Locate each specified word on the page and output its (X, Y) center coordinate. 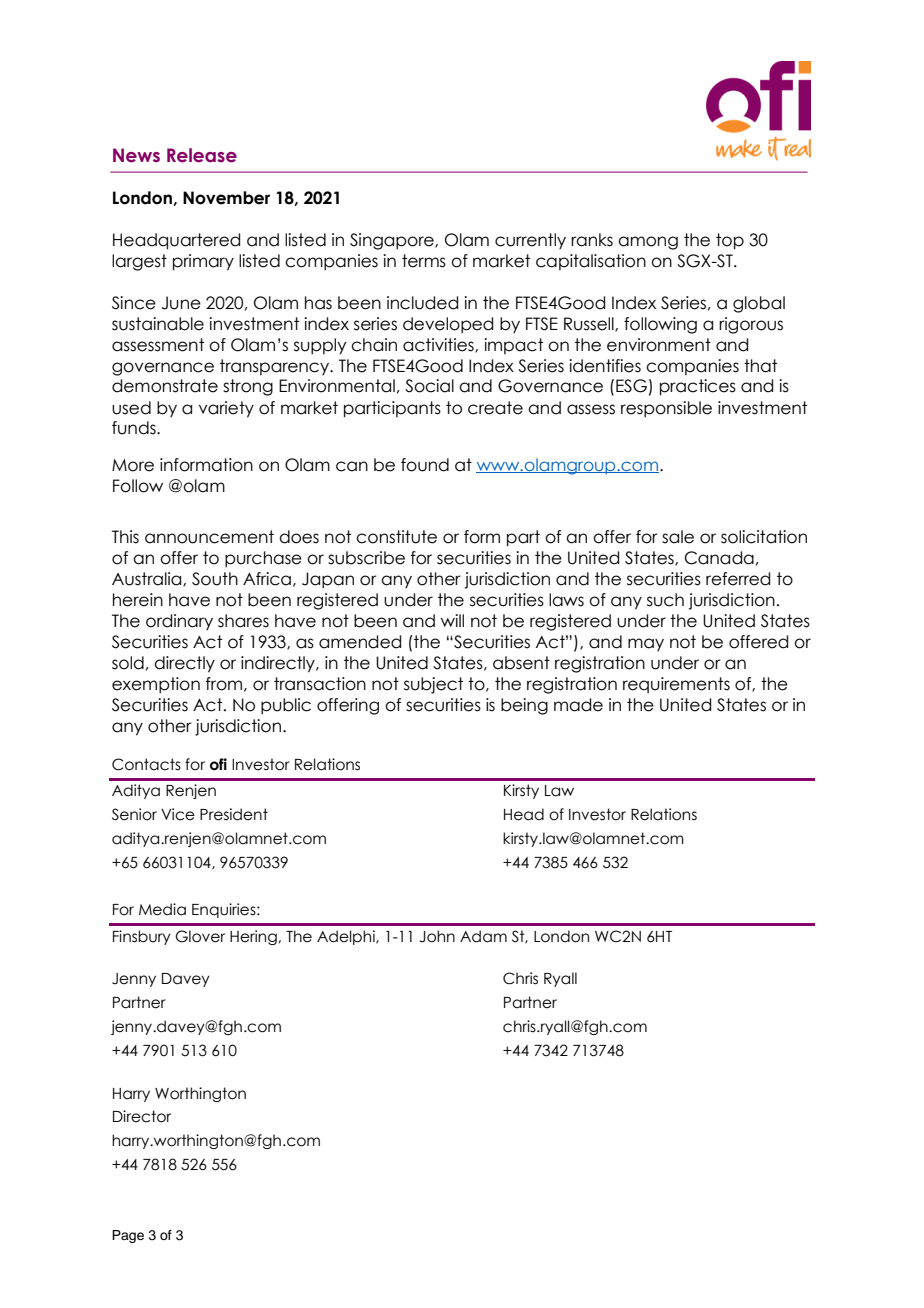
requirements (676, 685)
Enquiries (225, 910)
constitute (396, 537)
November (226, 198)
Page (128, 1236)
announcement (209, 537)
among (648, 243)
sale (678, 537)
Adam (483, 936)
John (437, 936)
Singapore (393, 241)
